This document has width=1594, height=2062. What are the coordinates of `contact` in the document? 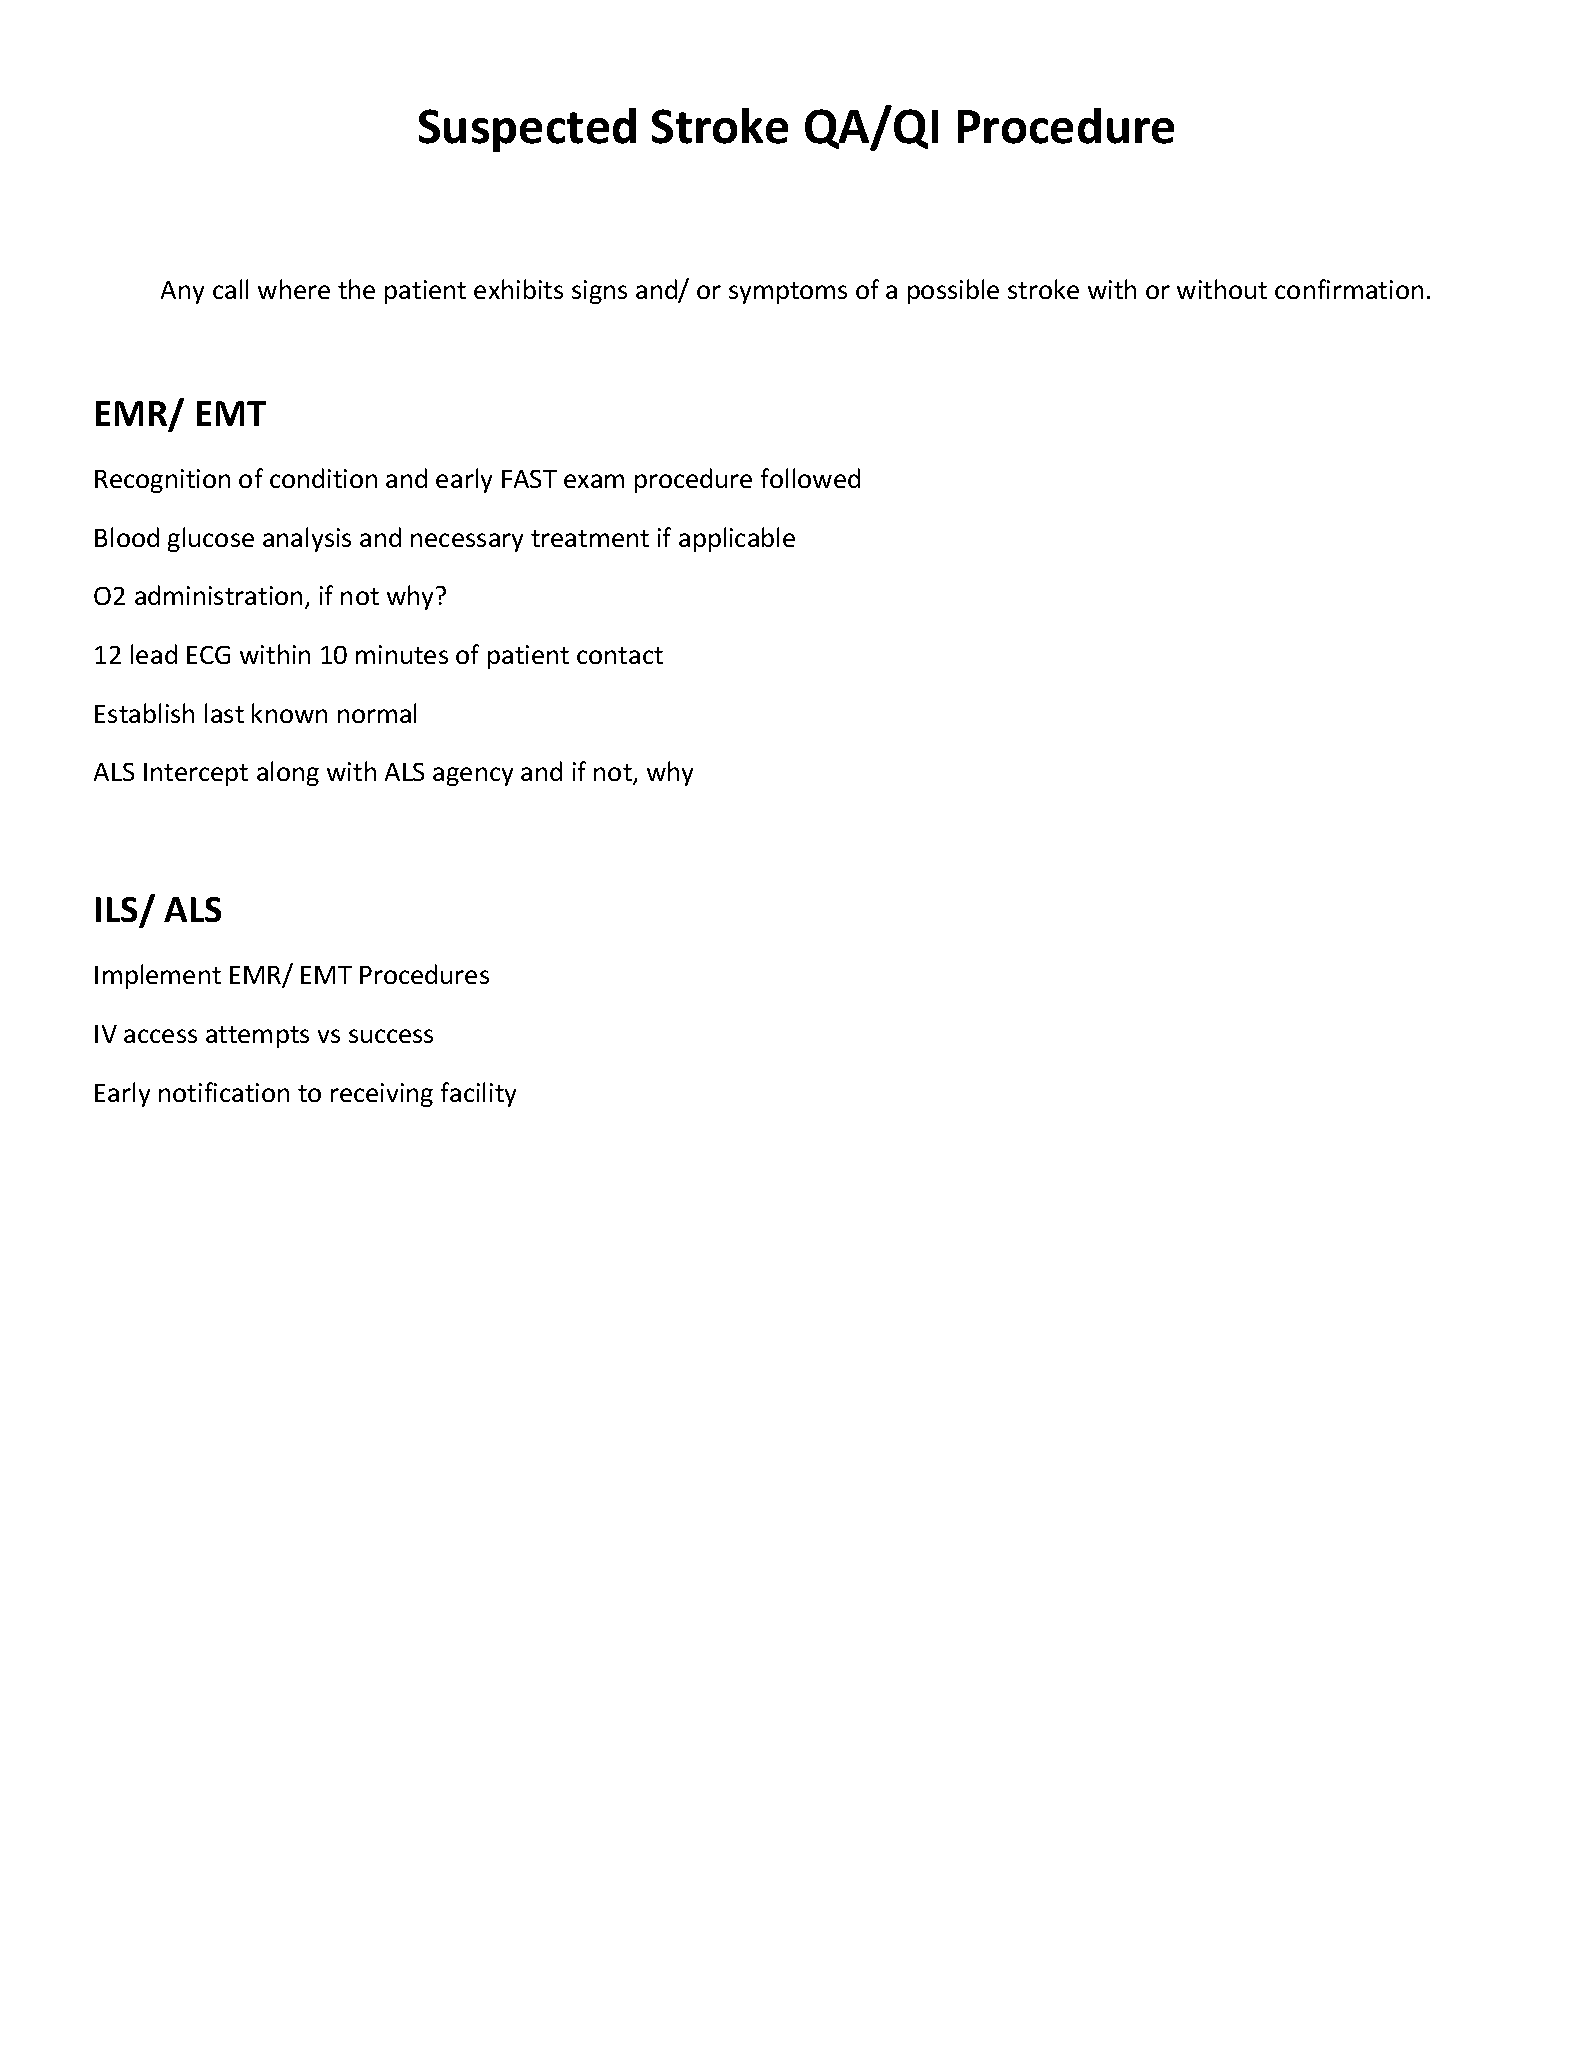 It's located at (620, 655).
